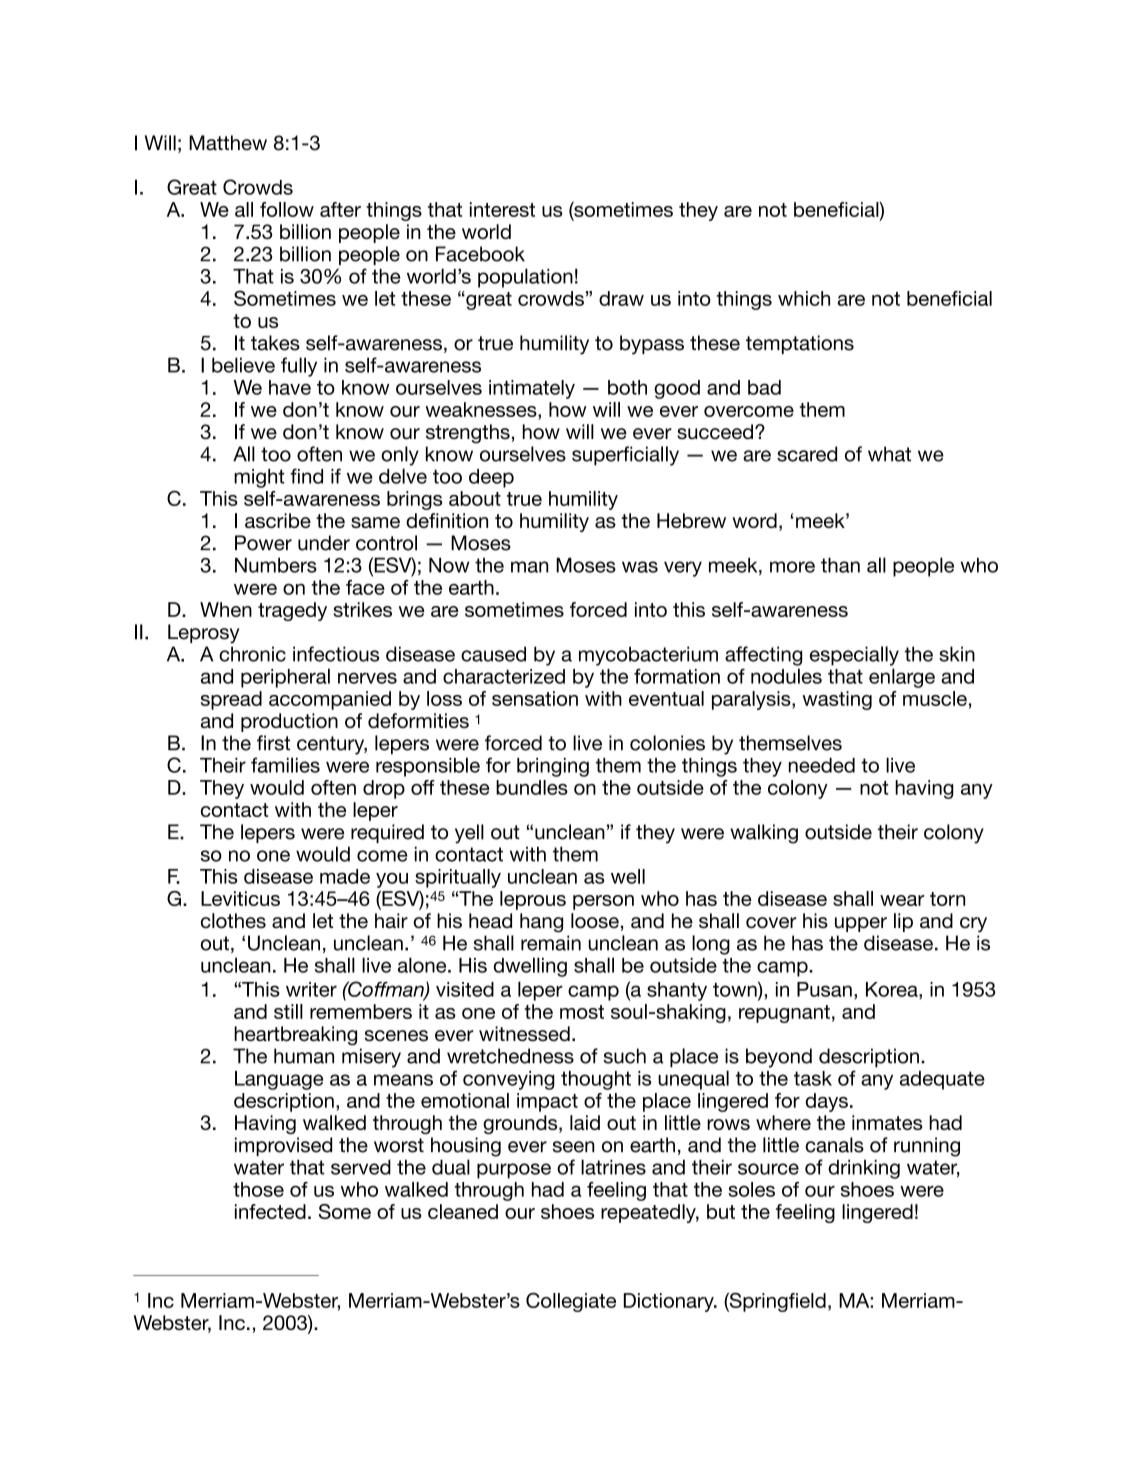 The width and height of the screenshot is (1134, 1467). Describe the element at coordinates (287, 209) in the screenshot. I see `follow` at that location.
